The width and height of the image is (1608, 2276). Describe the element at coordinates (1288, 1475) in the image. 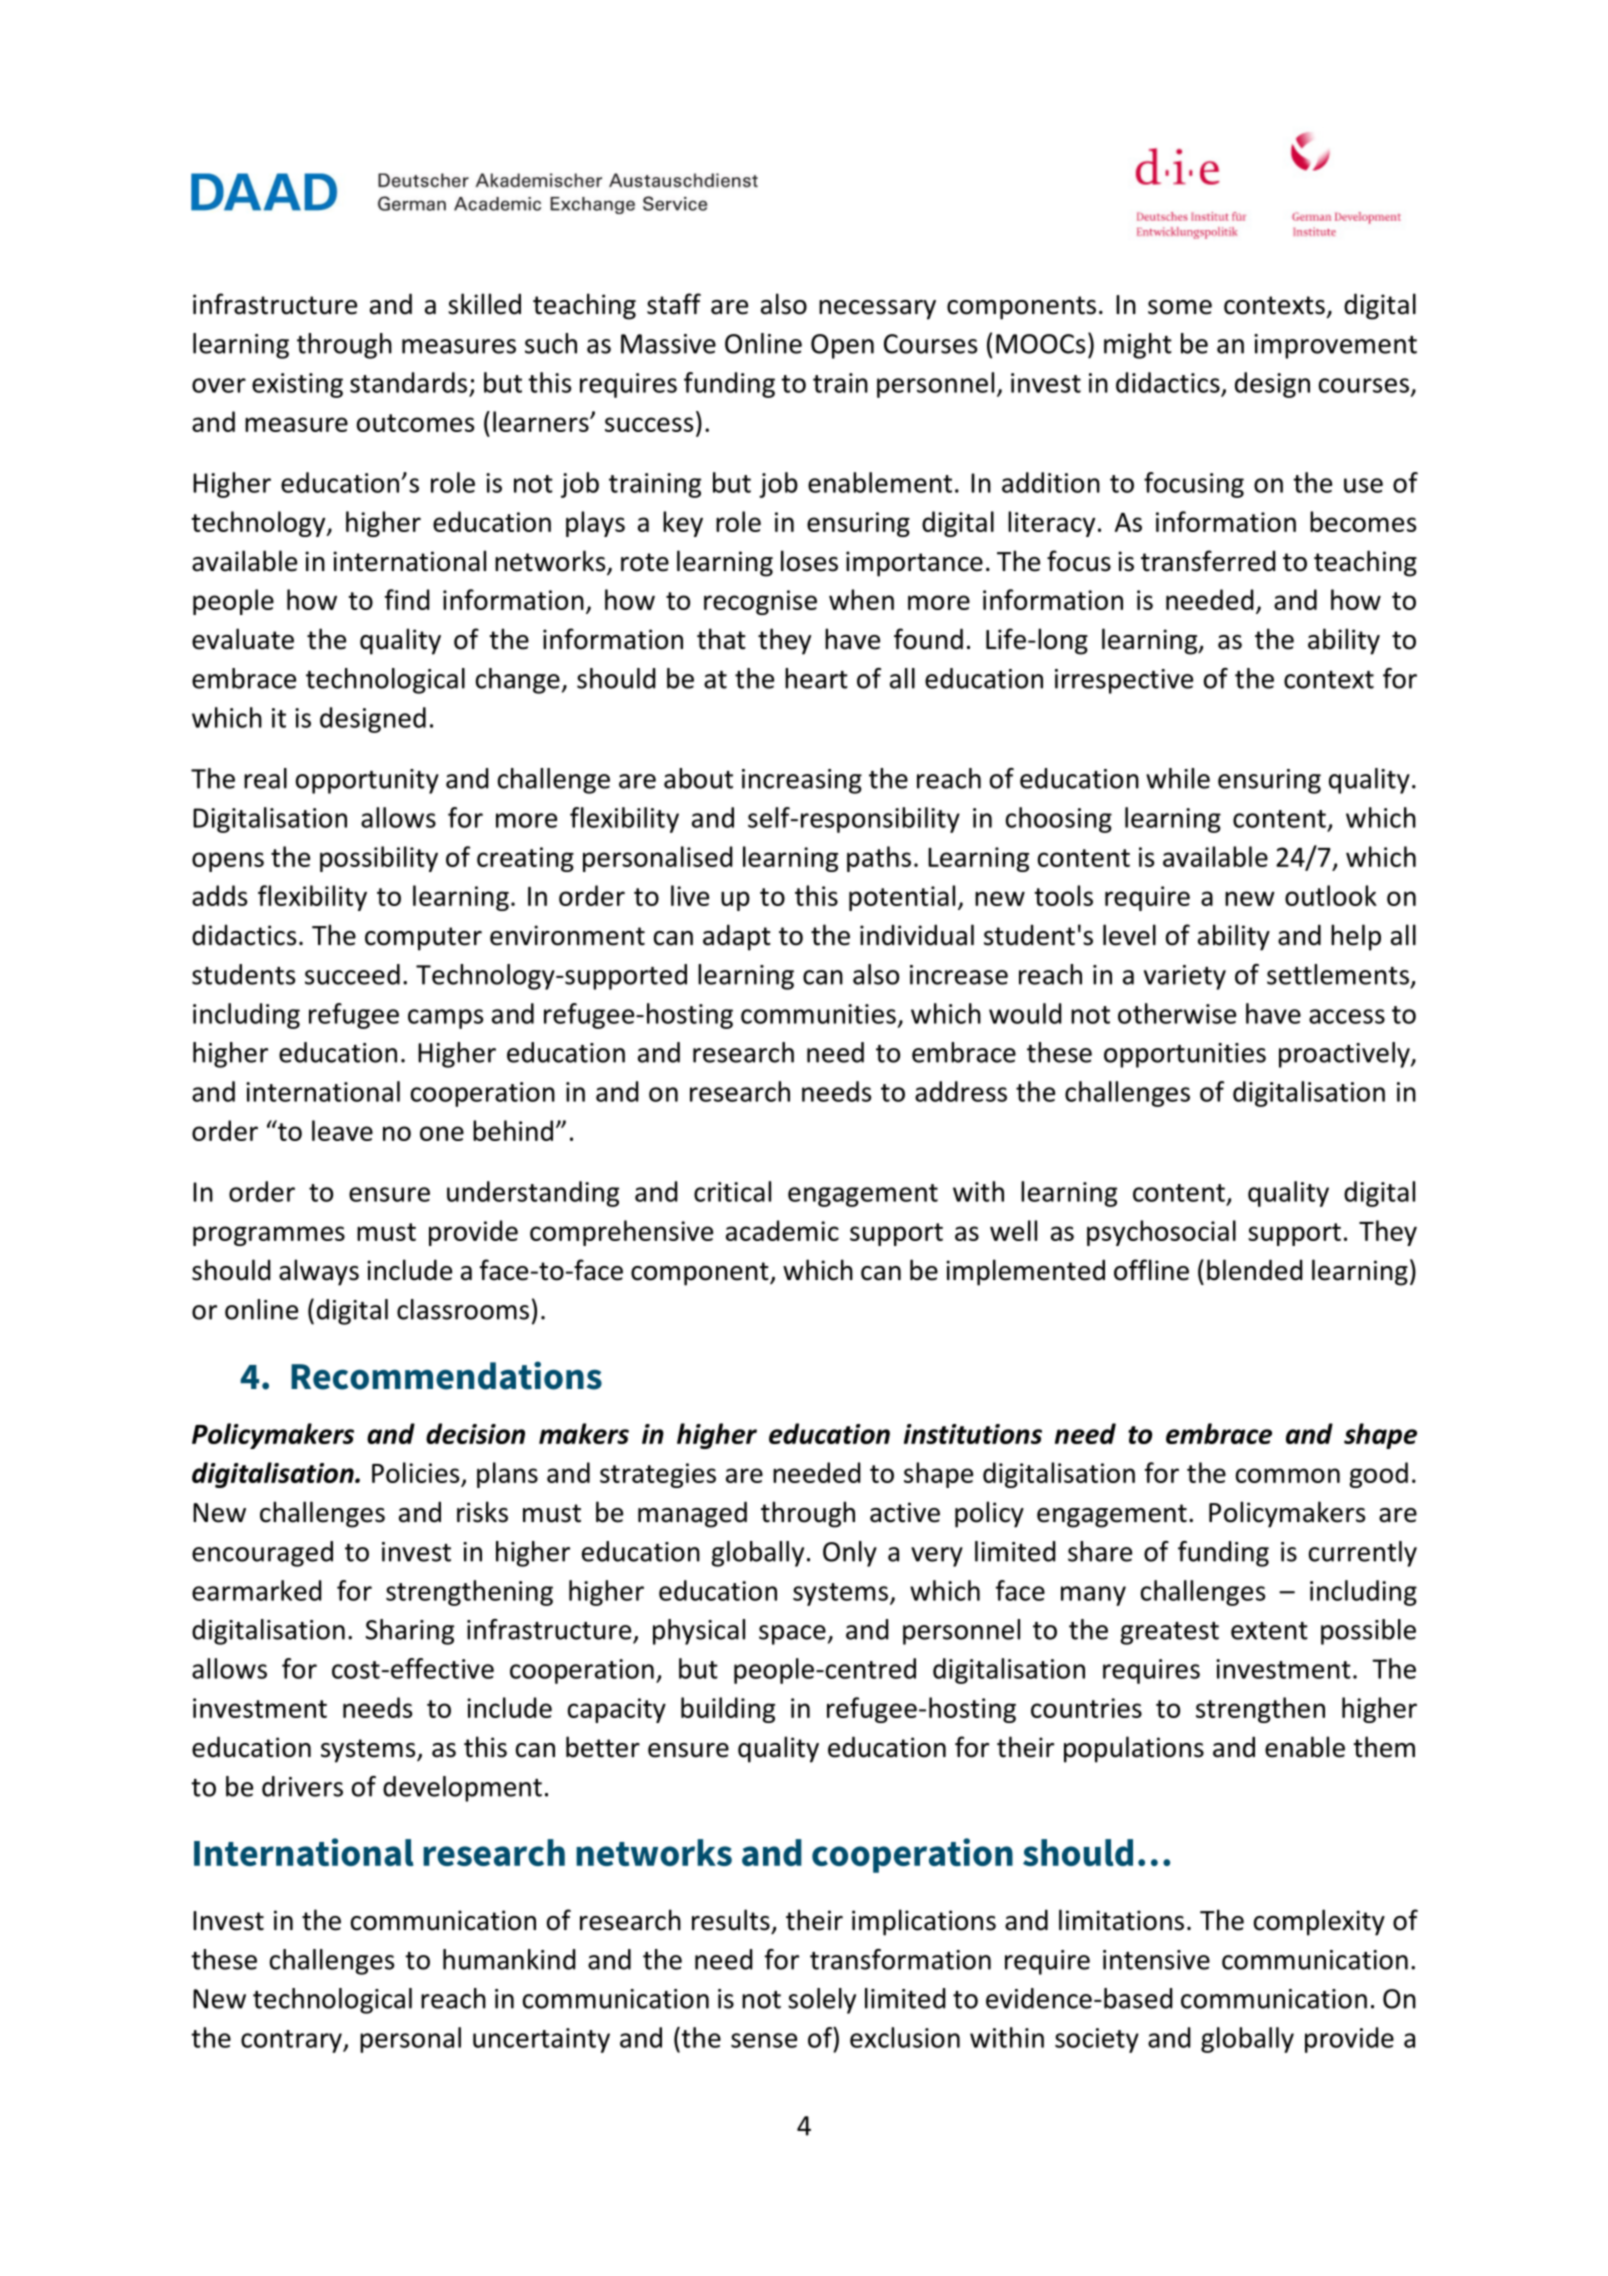

I see `common` at that location.
